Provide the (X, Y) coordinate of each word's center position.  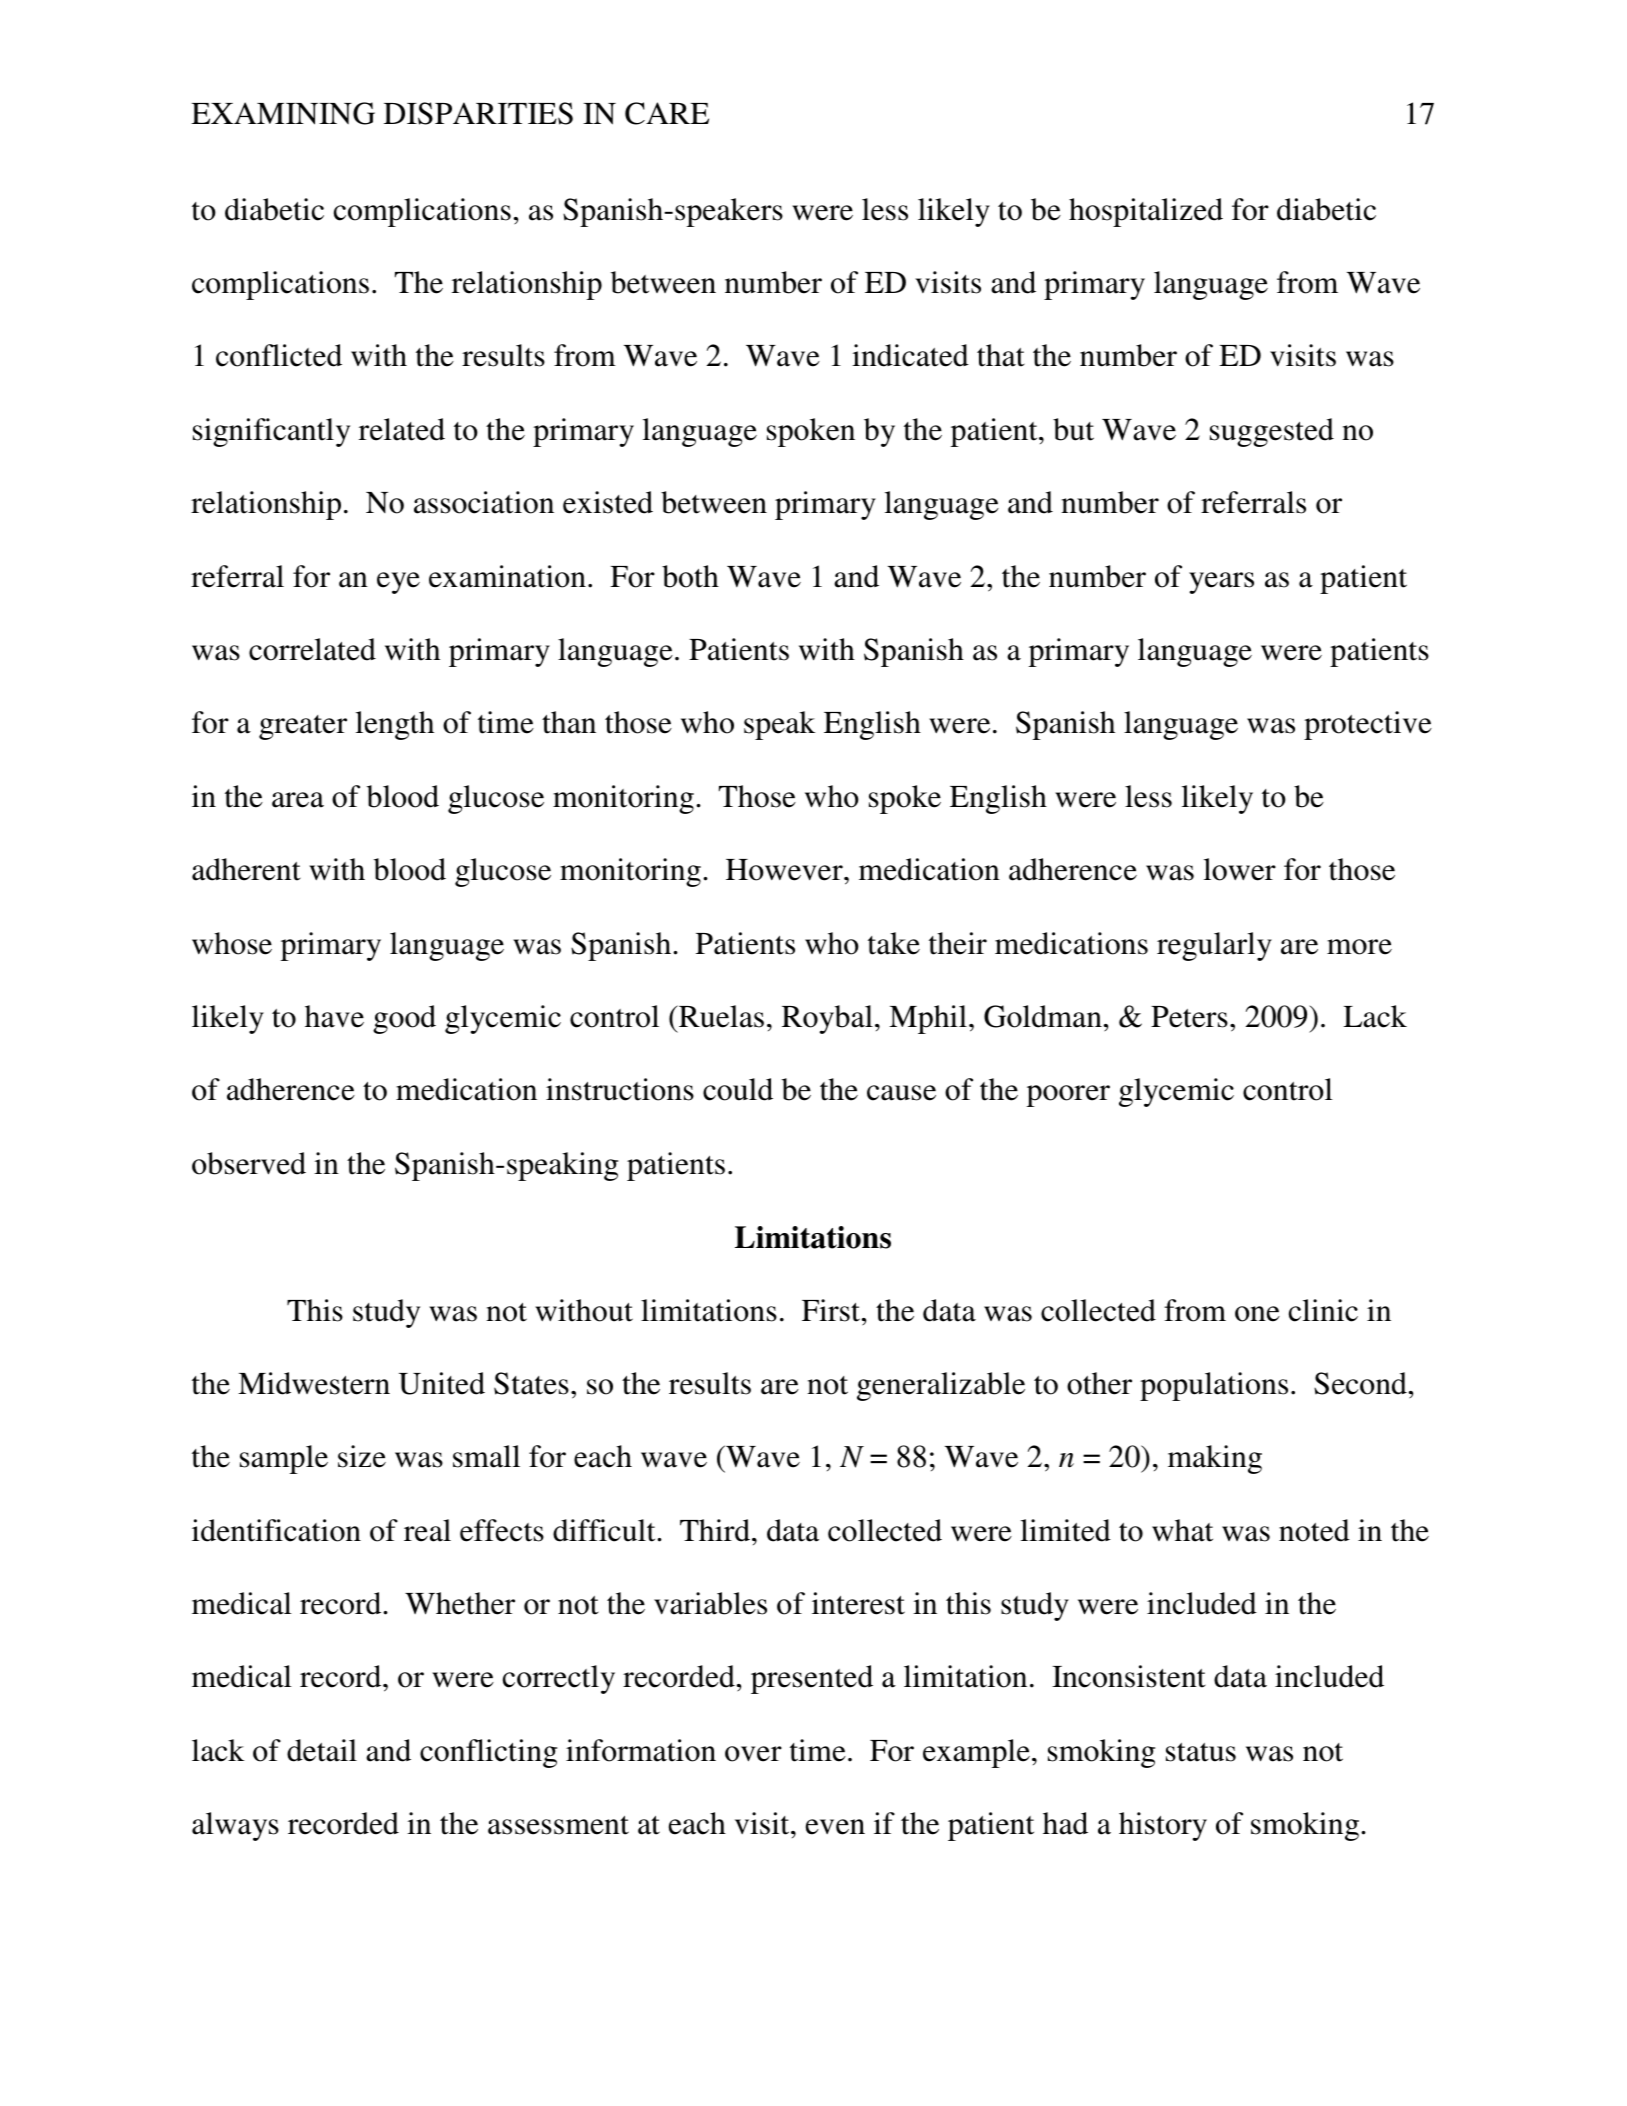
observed (249, 1163)
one (1257, 1314)
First (832, 1310)
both (690, 576)
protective (1368, 725)
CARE (667, 113)
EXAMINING (283, 113)
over (753, 1754)
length (395, 725)
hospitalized (1146, 212)
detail (322, 1750)
